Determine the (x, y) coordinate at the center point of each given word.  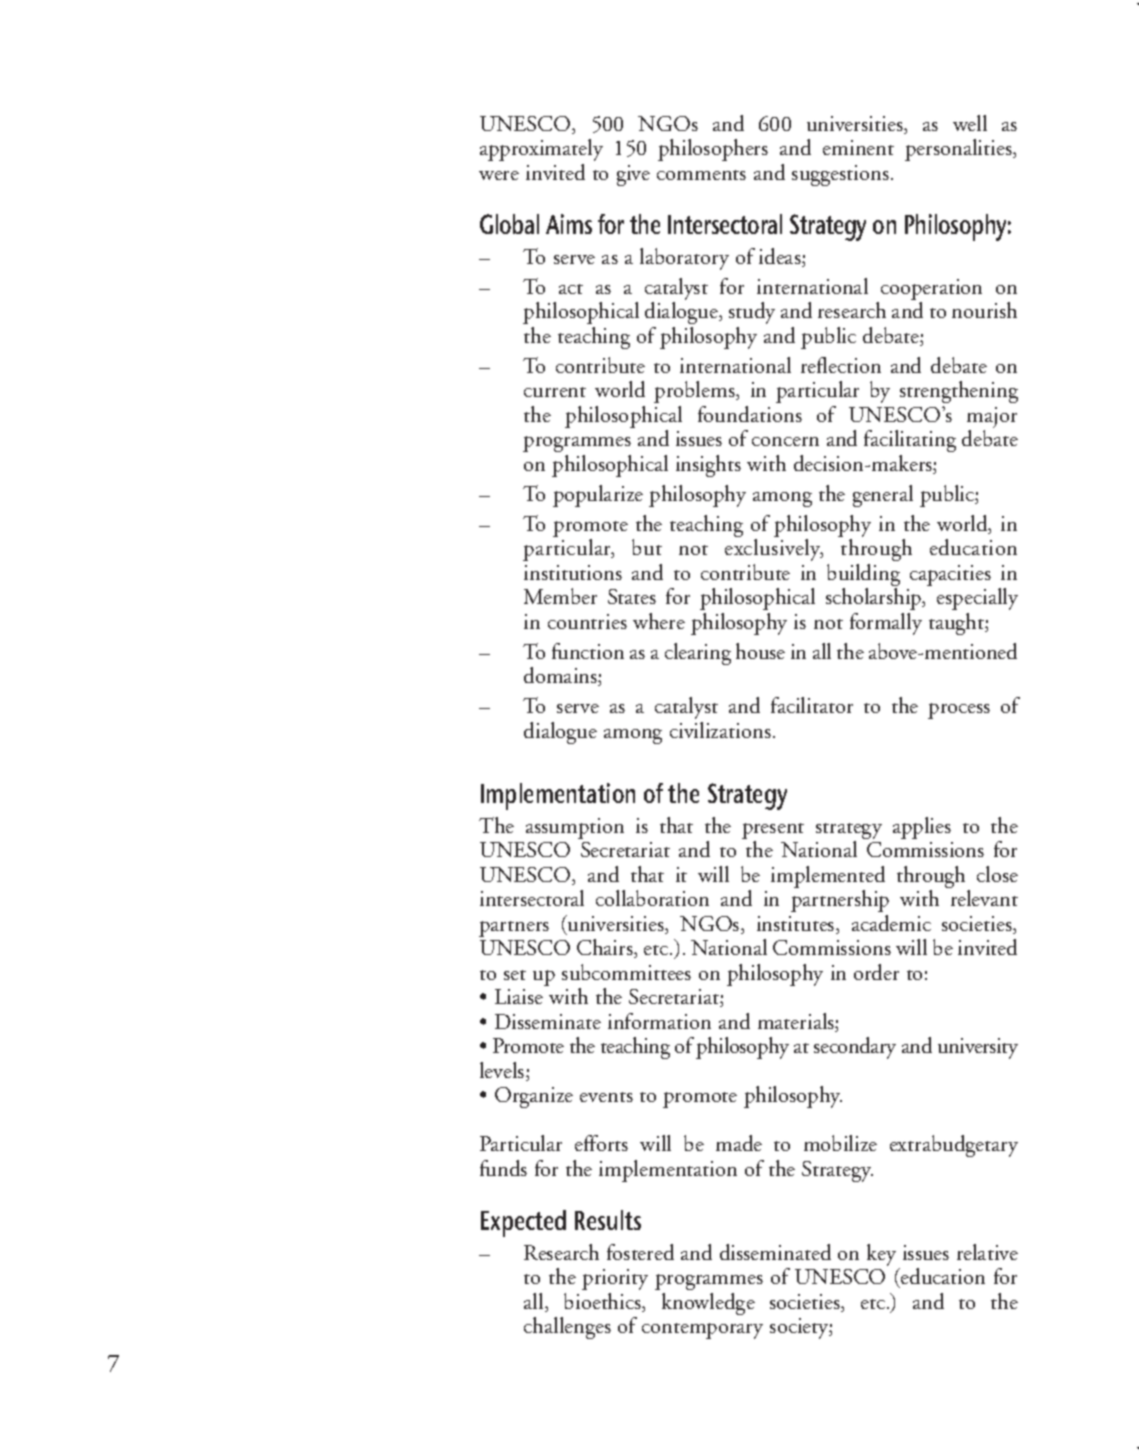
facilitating (910, 441)
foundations (750, 414)
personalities (959, 150)
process (959, 711)
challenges (567, 1328)
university (978, 1048)
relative (987, 1252)
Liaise (519, 996)
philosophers (713, 150)
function (588, 651)
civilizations (720, 730)
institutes (797, 925)
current (555, 392)
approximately (541, 150)
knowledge (708, 1304)
